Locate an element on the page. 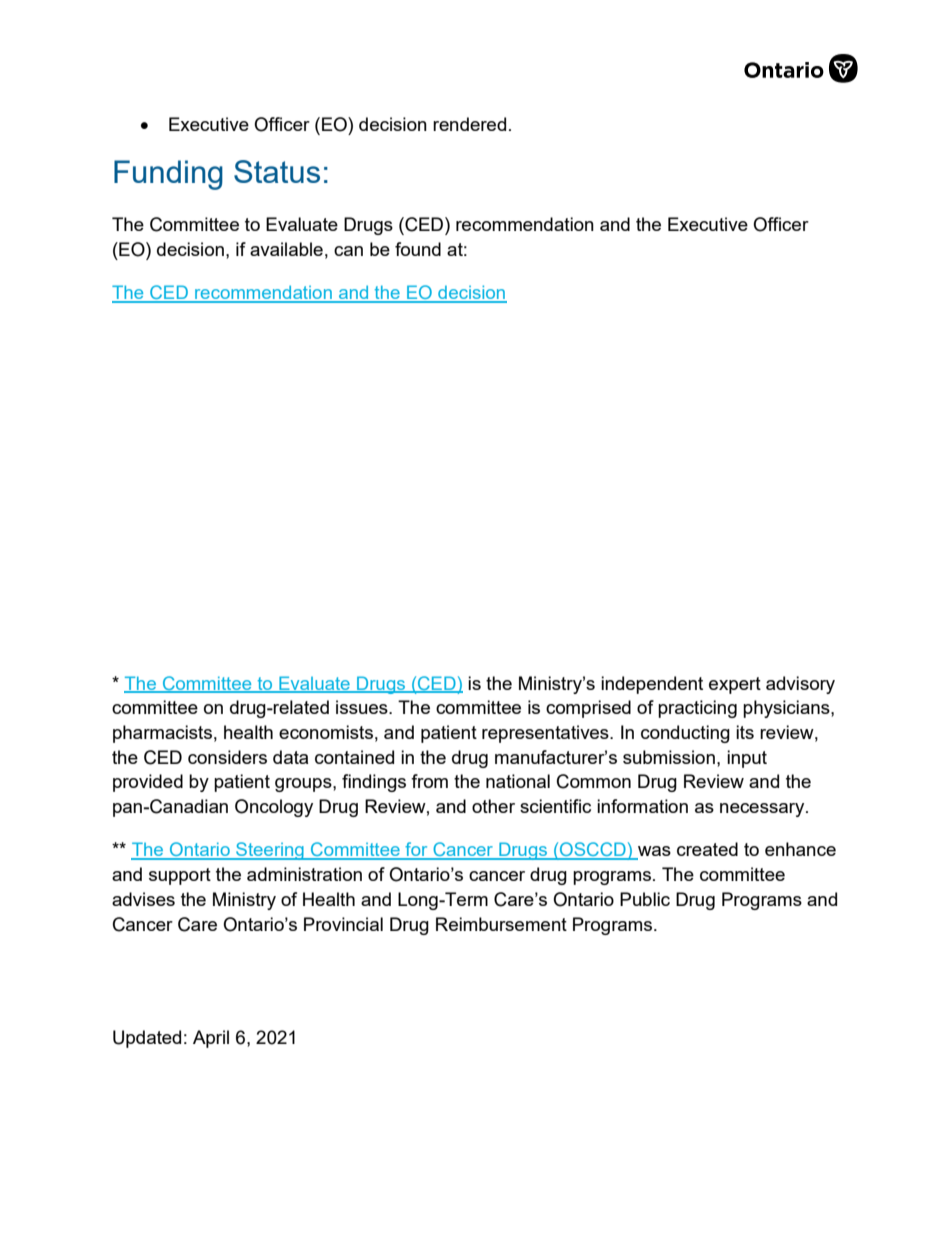 This page has height=1233, width=952. issues is located at coordinates (363, 707).
